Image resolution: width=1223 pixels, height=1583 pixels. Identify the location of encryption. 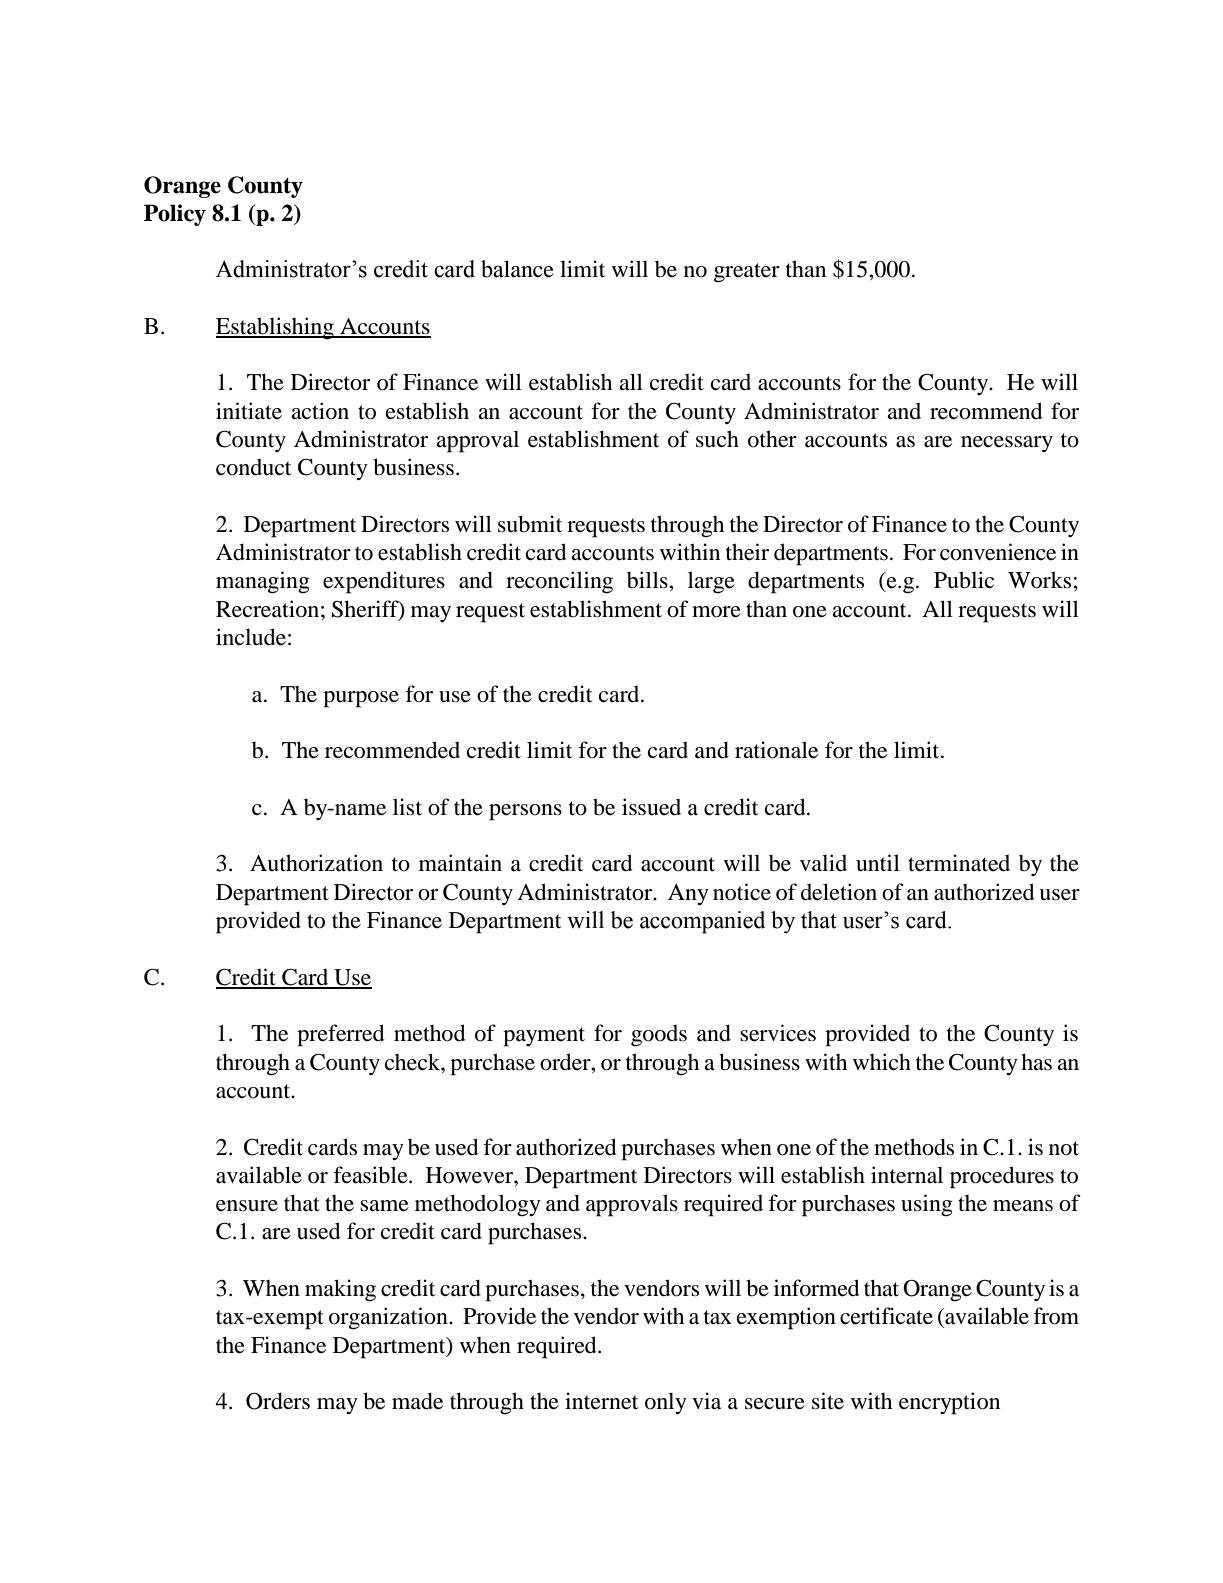
(949, 1403).
